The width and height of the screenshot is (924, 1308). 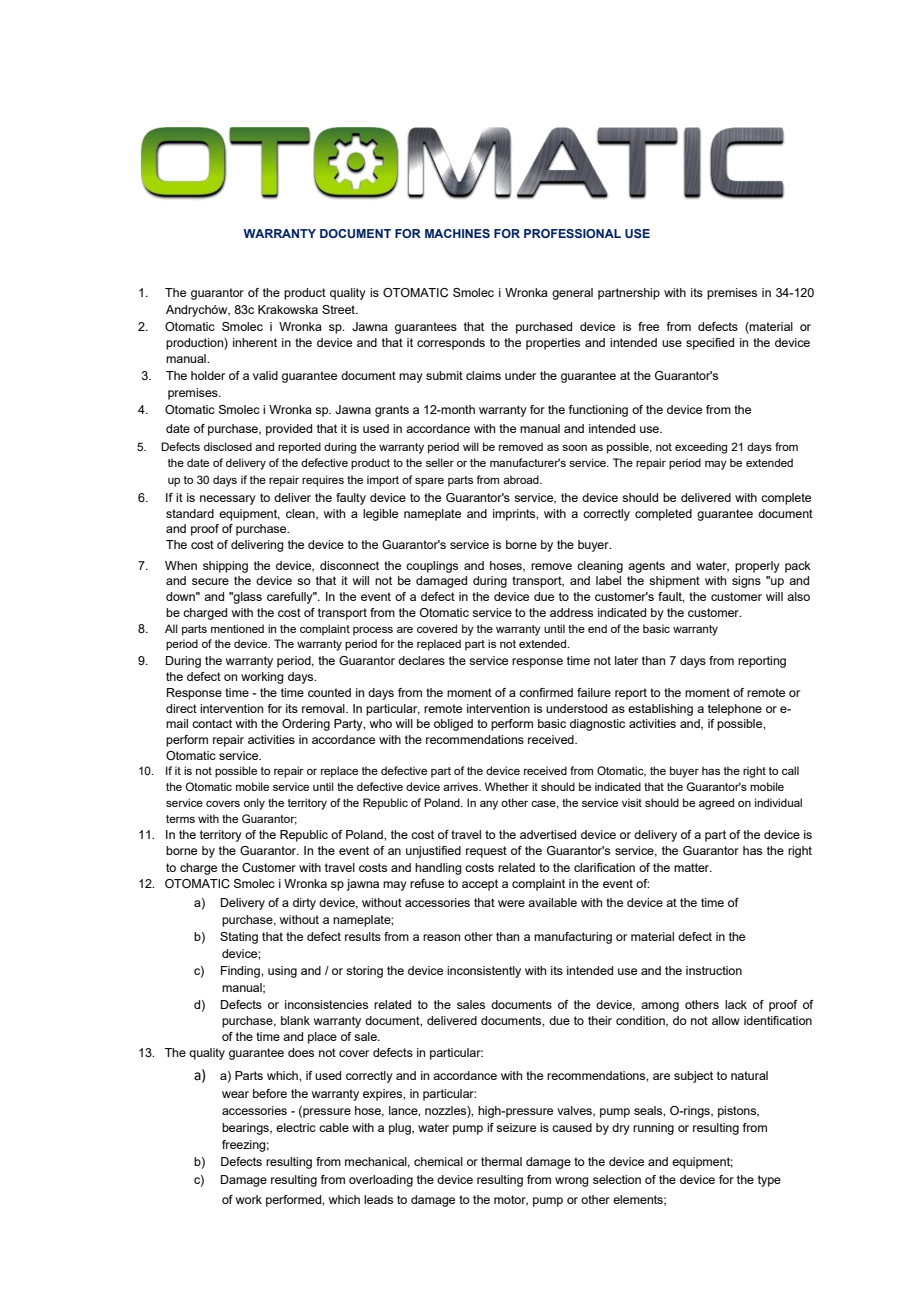 I want to click on inherent, so click(x=255, y=342).
